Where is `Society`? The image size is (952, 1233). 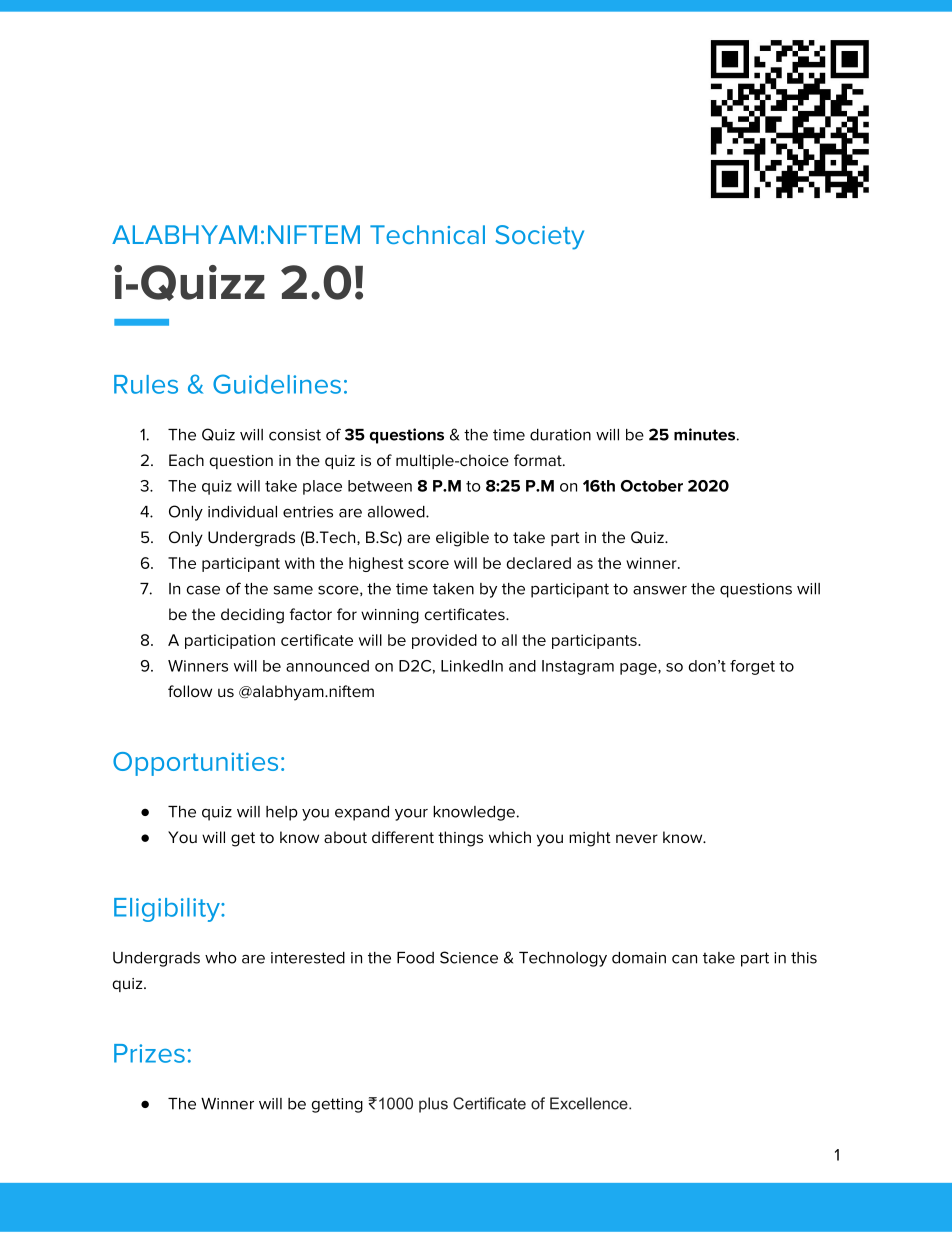
Society is located at coordinates (539, 237).
